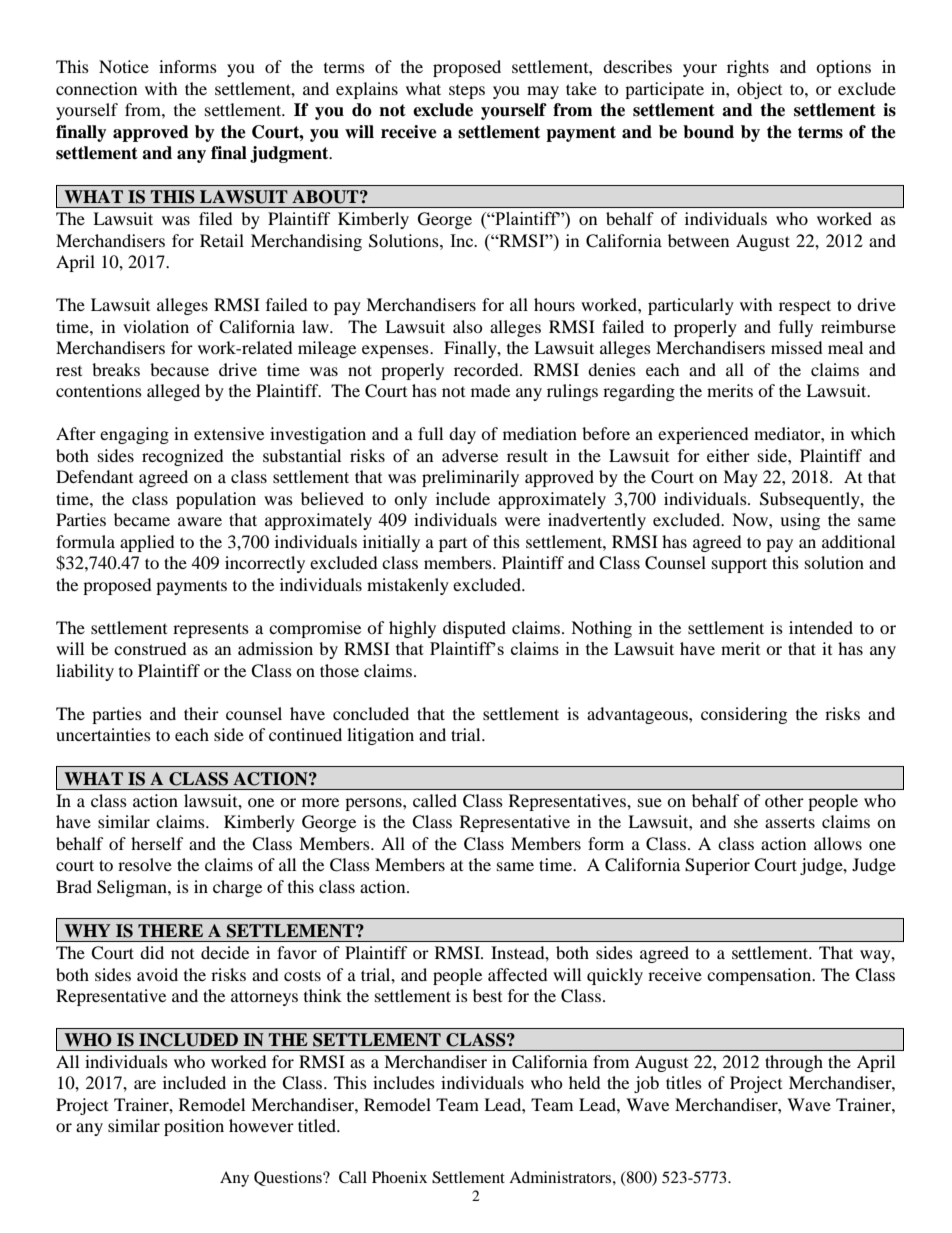 The width and height of the image is (952, 1233). What do you see at coordinates (183, 457) in the image?
I see `recognized` at bounding box center [183, 457].
